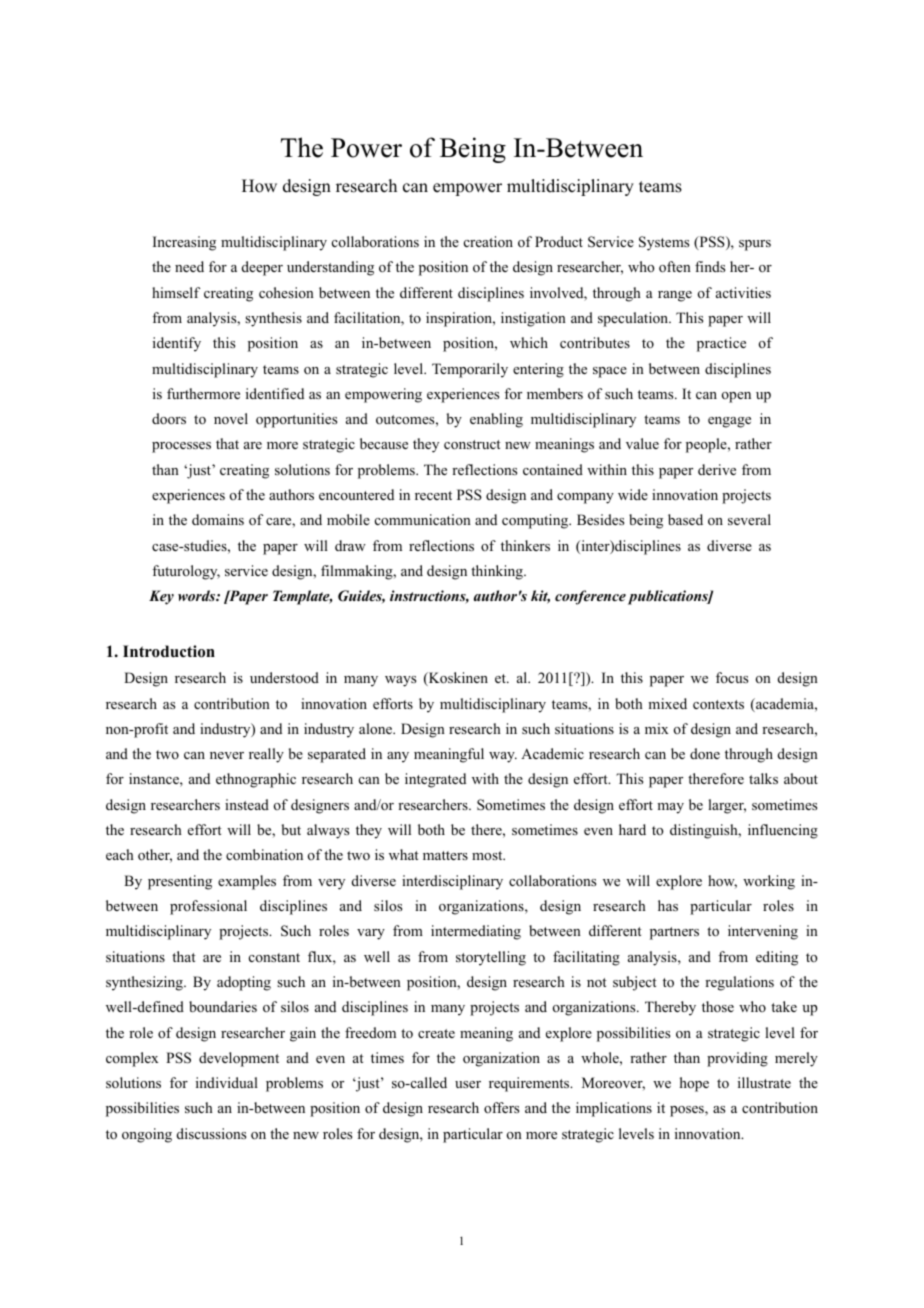  What do you see at coordinates (377, 728) in the image?
I see `alone` at bounding box center [377, 728].
